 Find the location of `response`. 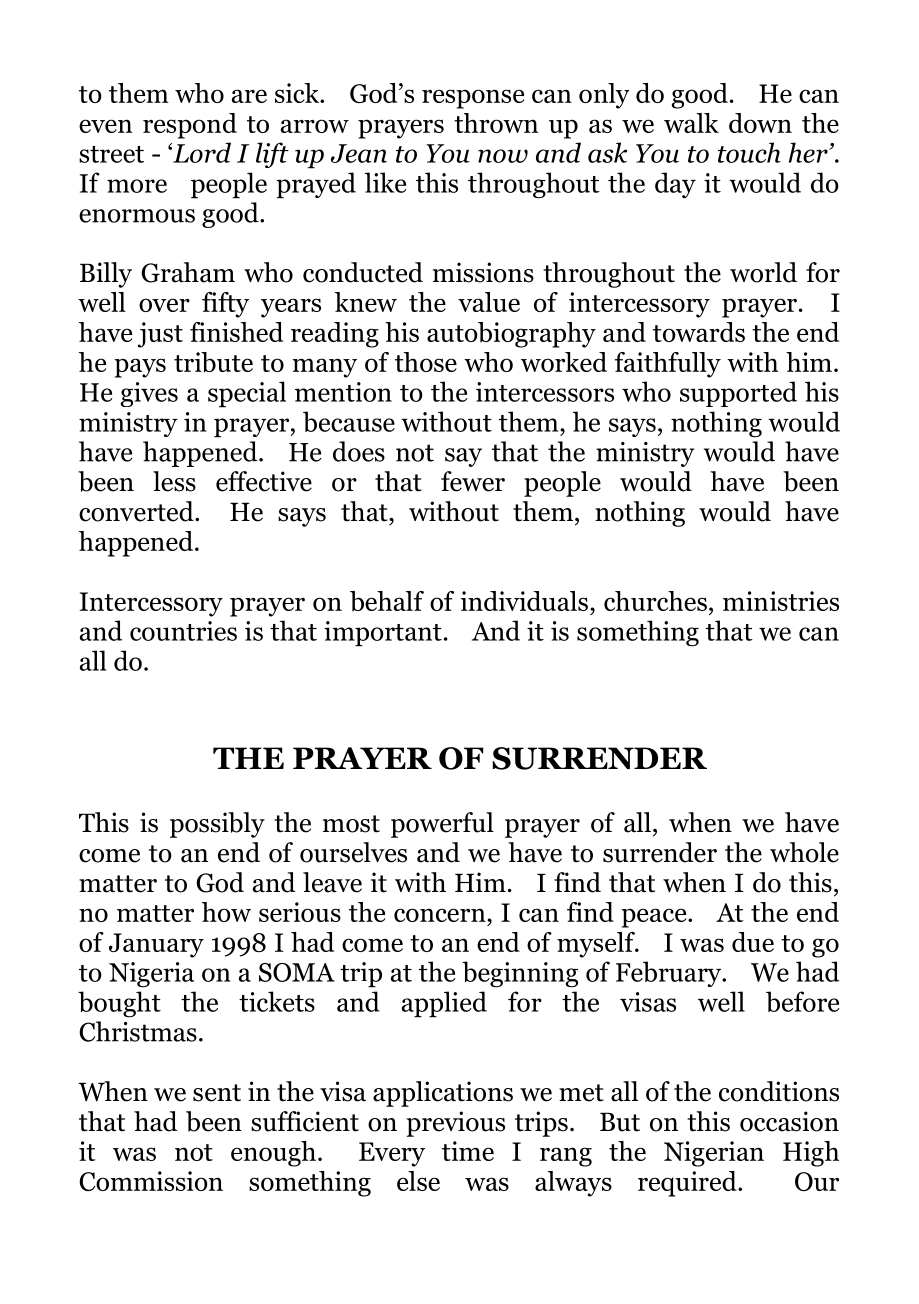

response is located at coordinates (473, 99).
